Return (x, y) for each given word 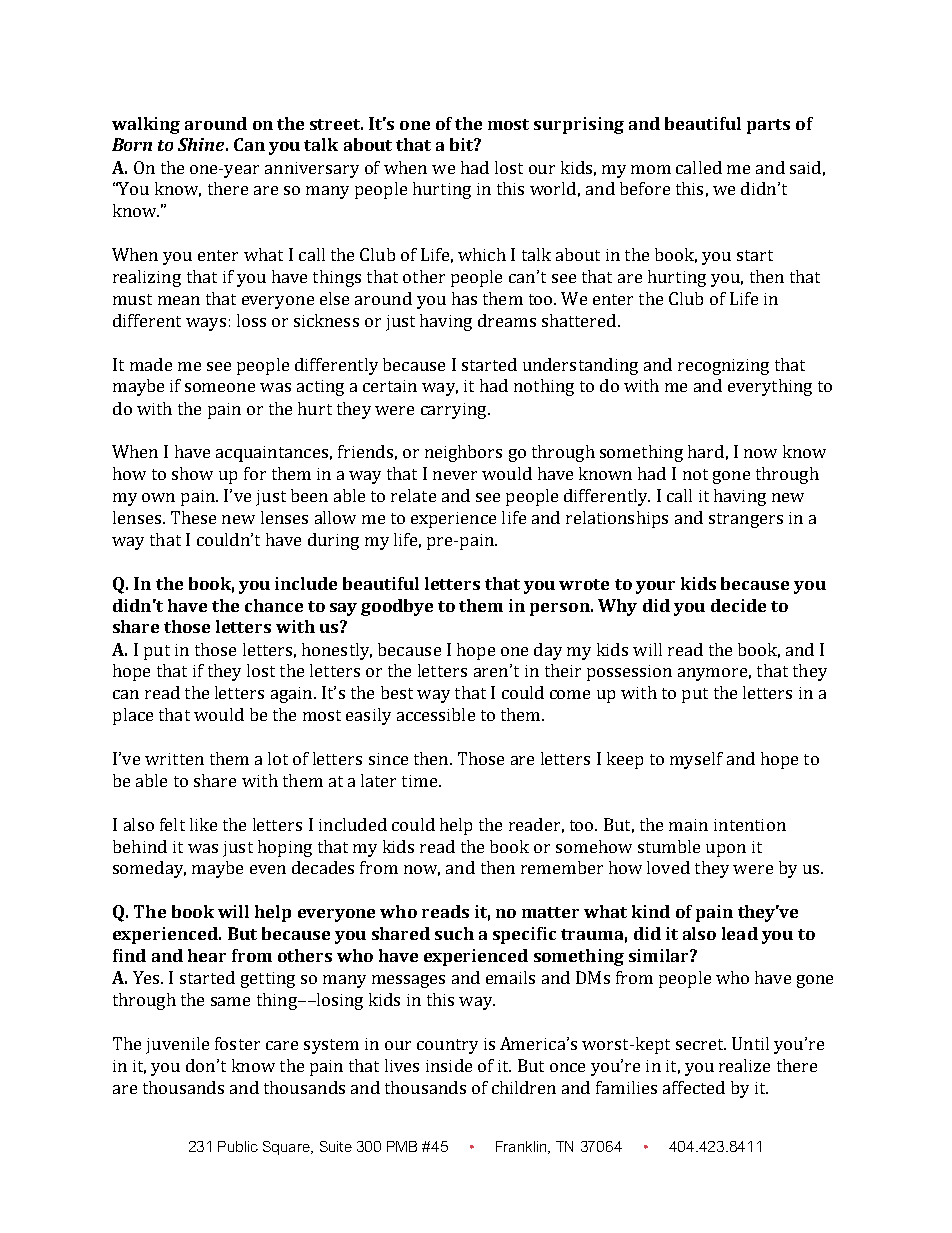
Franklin (522, 1147)
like (203, 824)
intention (750, 825)
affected (694, 1087)
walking (146, 125)
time (419, 781)
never (455, 475)
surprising (579, 125)
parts (768, 126)
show (192, 473)
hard (706, 451)
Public (238, 1146)
